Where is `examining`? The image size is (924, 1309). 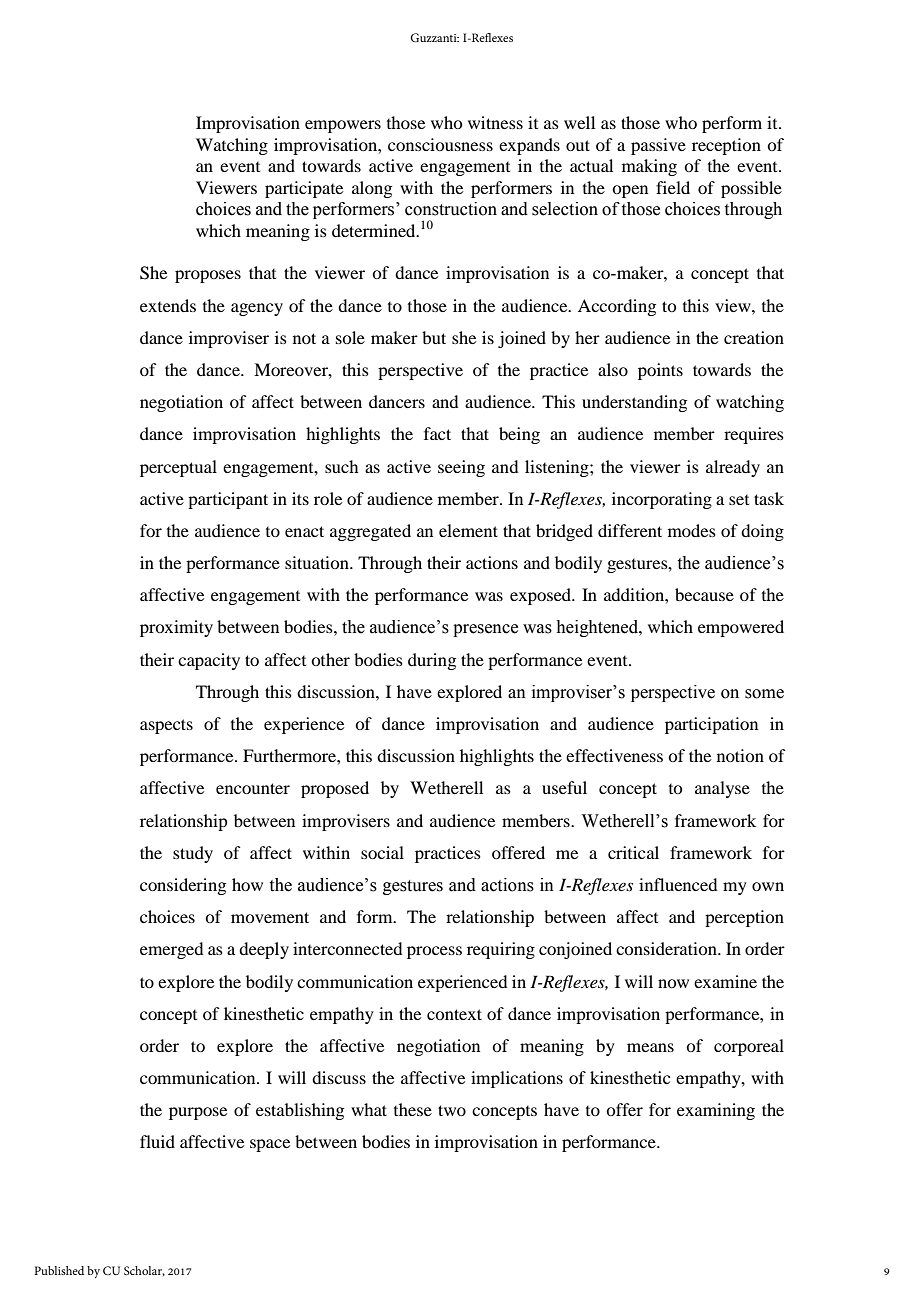 examining is located at coordinates (716, 1111).
